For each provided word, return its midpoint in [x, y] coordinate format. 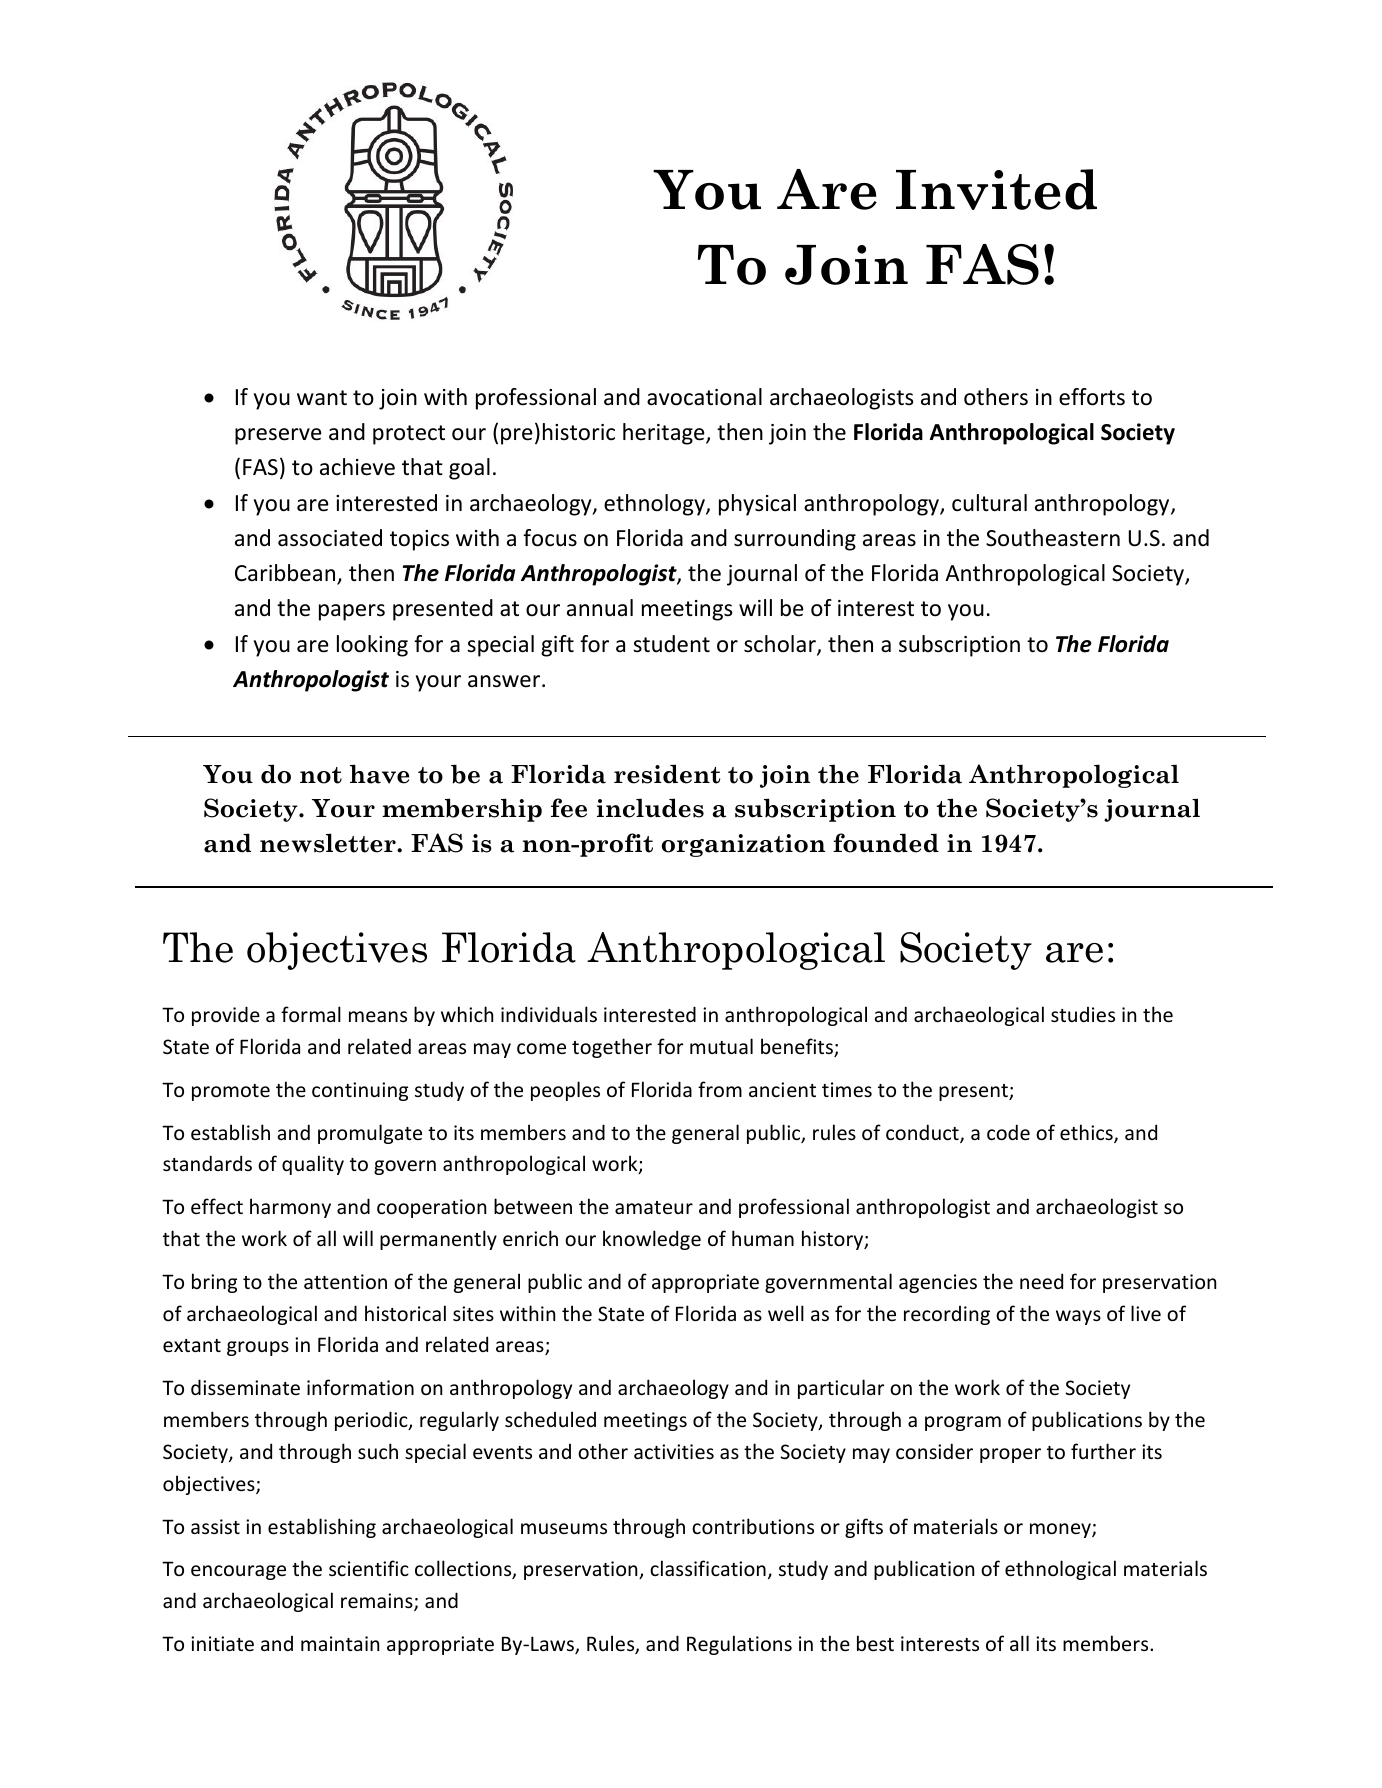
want [322, 398]
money [1061, 1530]
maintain [340, 1643]
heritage [665, 434]
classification [708, 1568]
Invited [996, 189]
